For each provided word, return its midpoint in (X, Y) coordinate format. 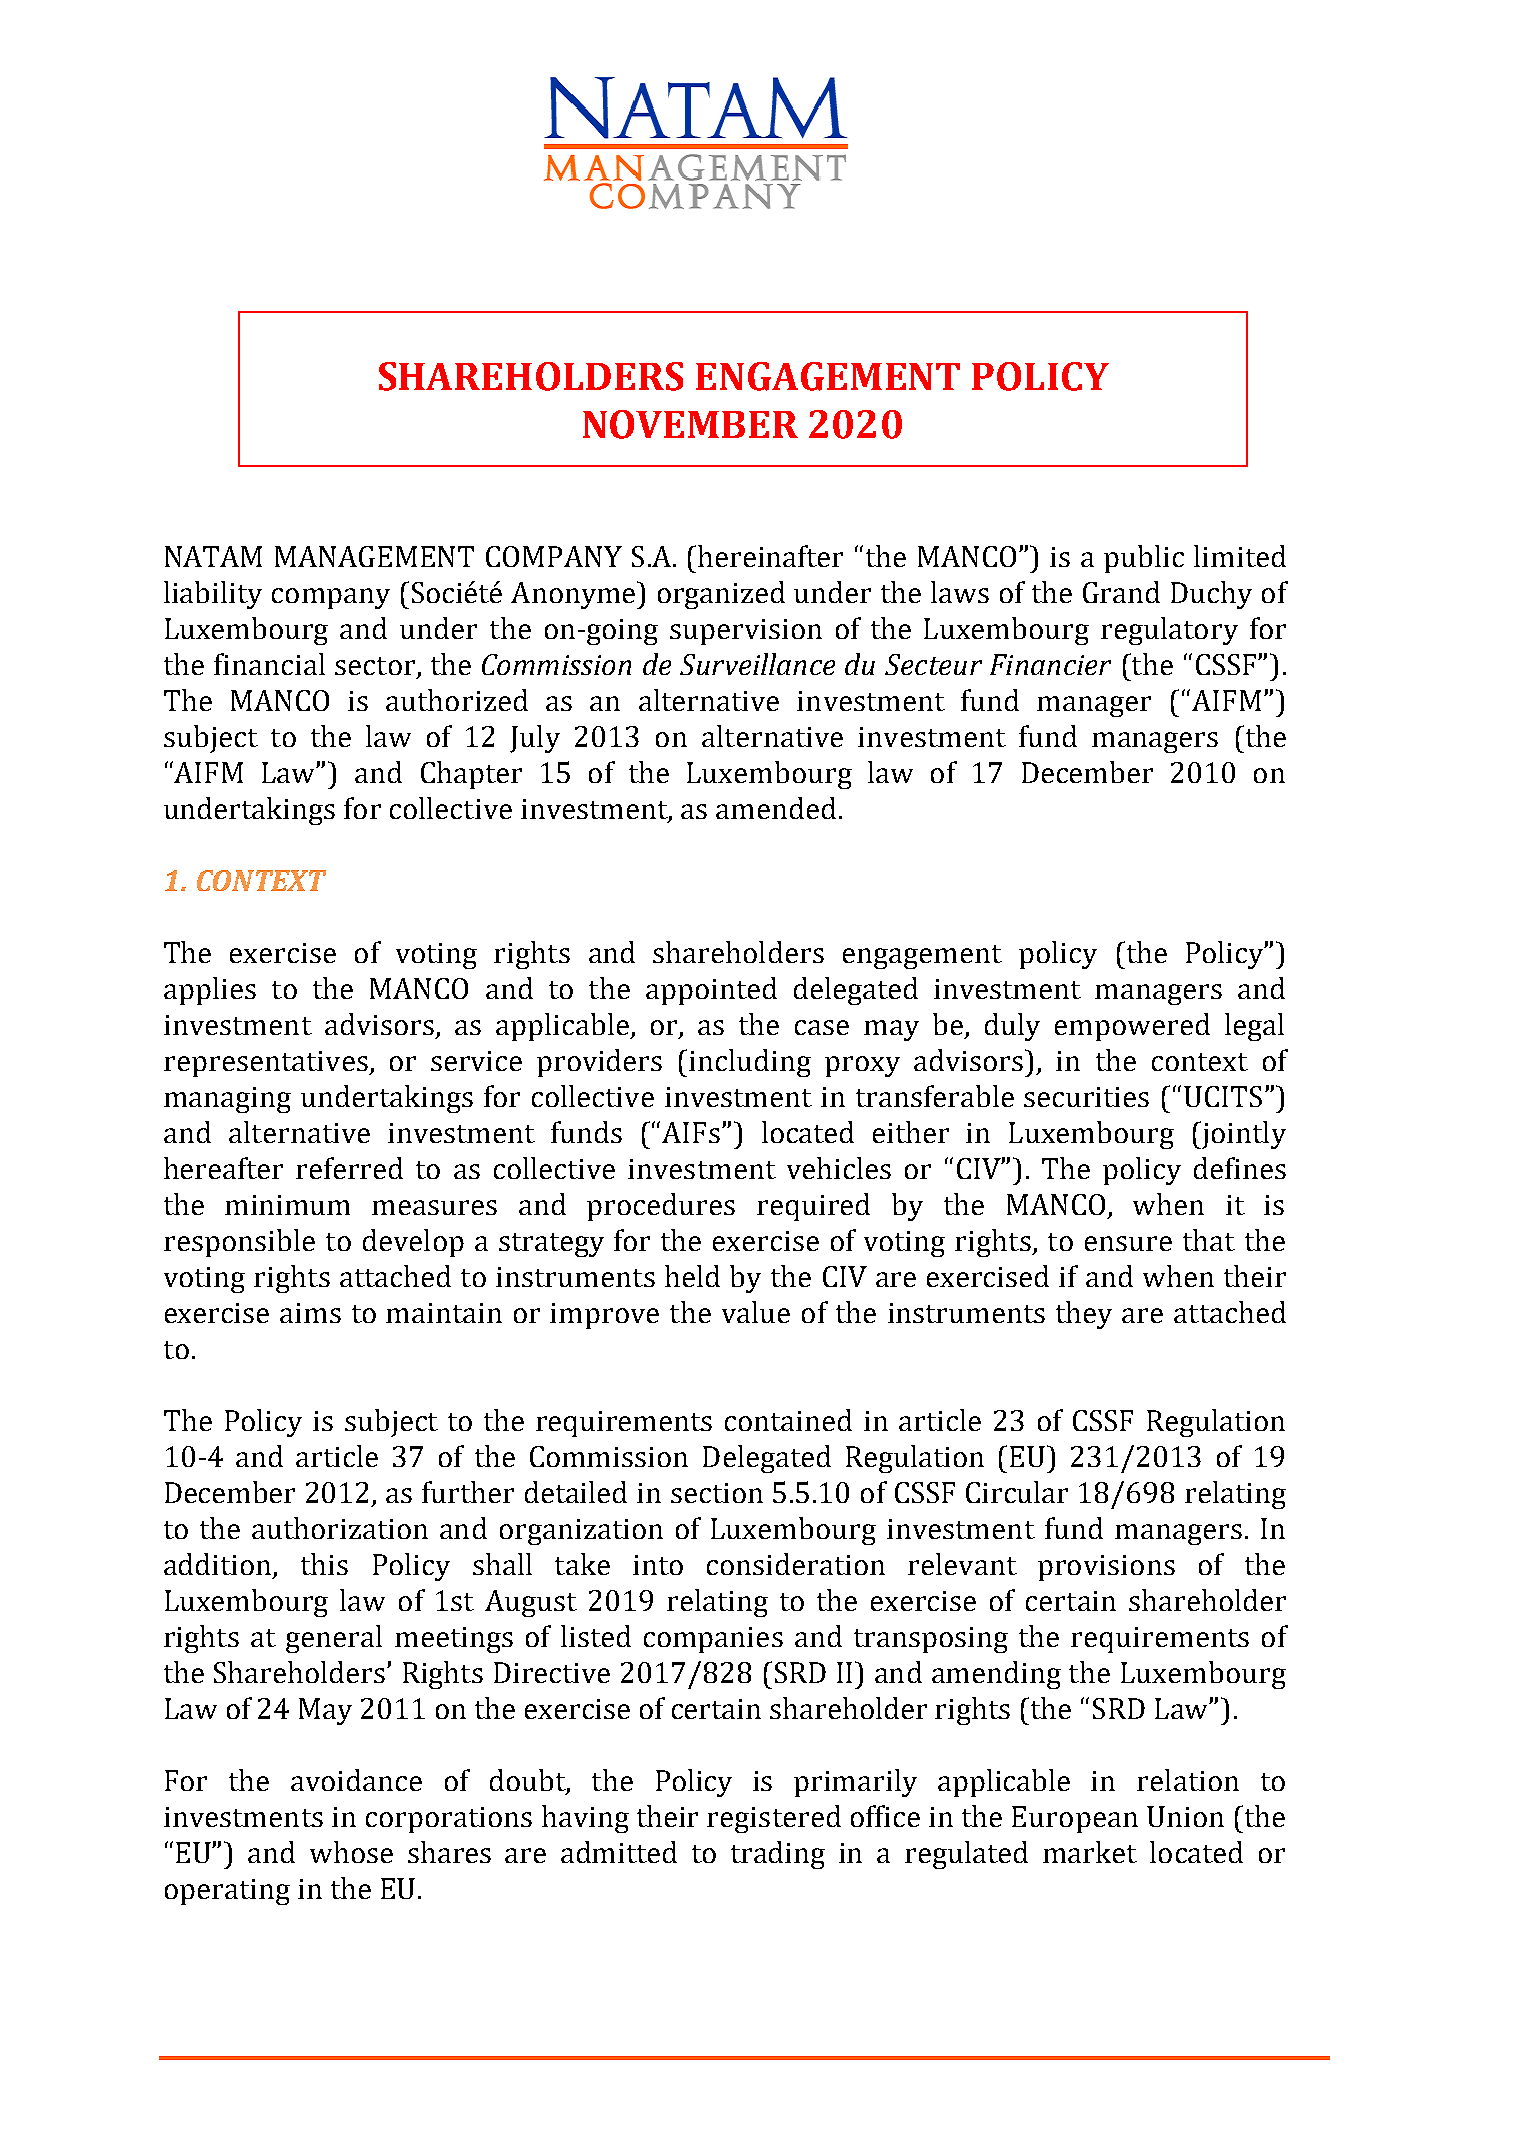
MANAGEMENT (374, 556)
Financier (1050, 664)
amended (776, 808)
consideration (796, 1564)
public (1144, 559)
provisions (1106, 1568)
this (324, 1564)
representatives (267, 1064)
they (1084, 1315)
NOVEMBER (690, 424)
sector (376, 667)
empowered (1132, 1027)
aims (310, 1313)
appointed (711, 991)
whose (351, 1852)
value (756, 1312)
